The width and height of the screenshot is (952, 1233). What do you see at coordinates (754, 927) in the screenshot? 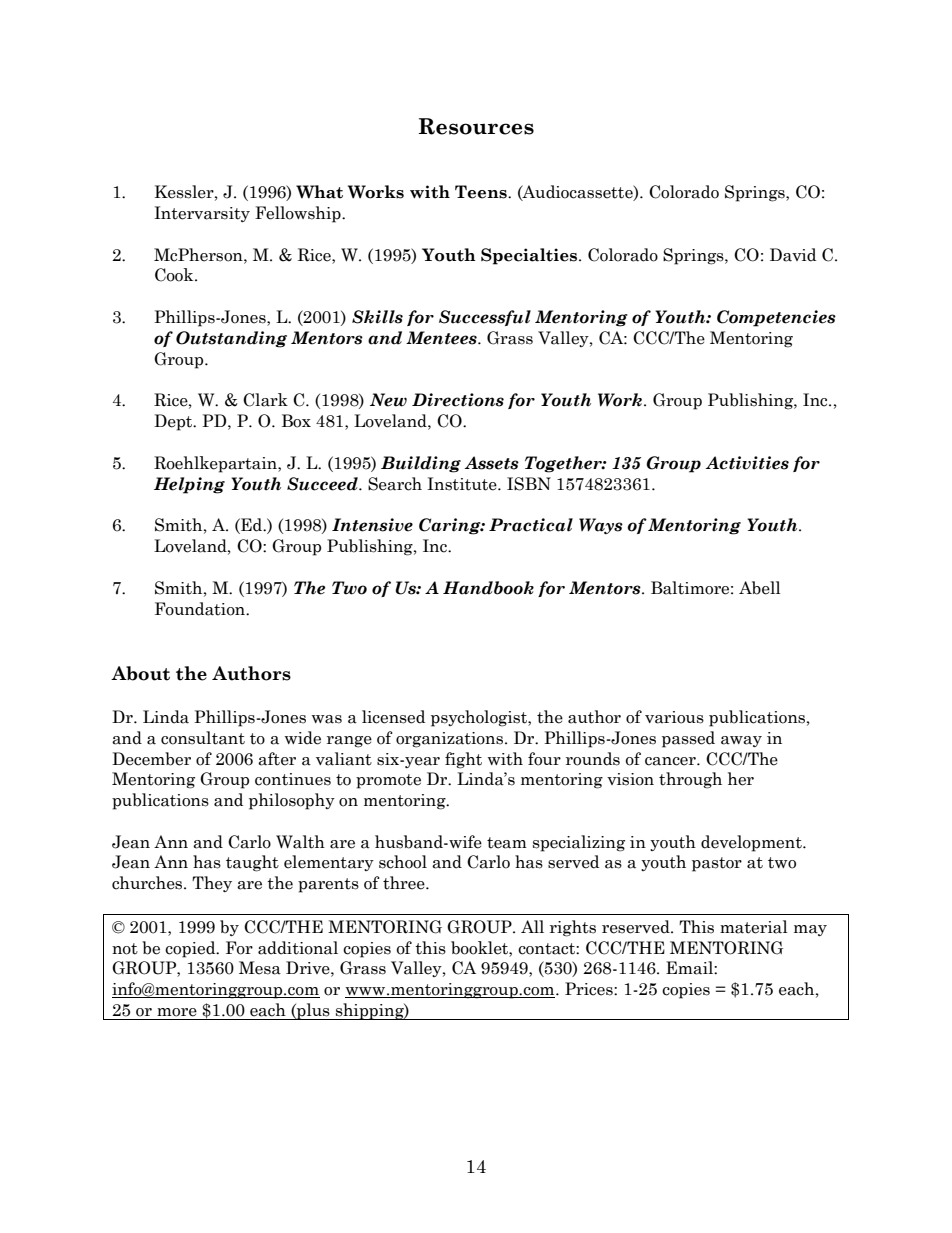
I see `material` at bounding box center [754, 927].
